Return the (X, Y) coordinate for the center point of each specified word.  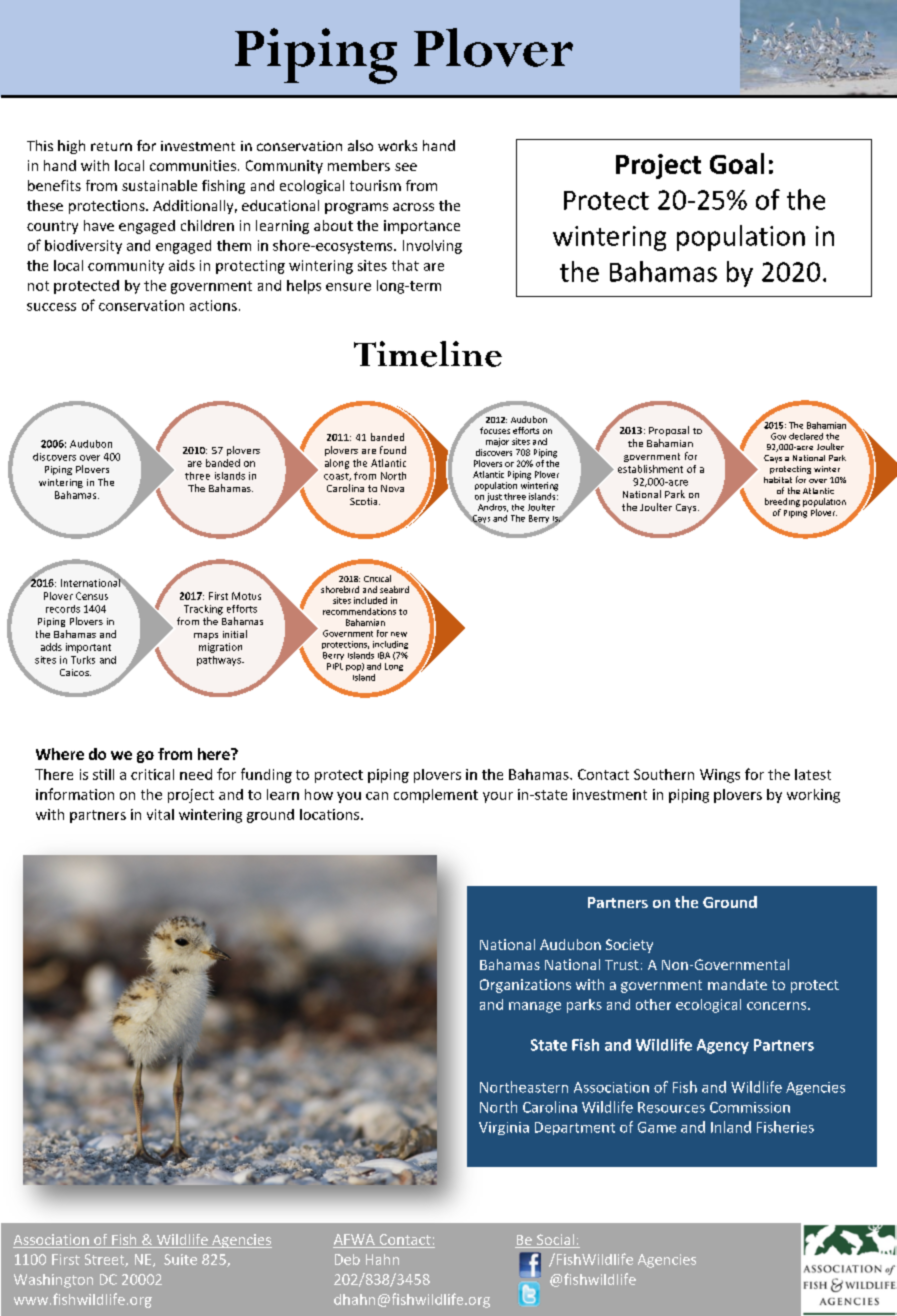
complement (436, 796)
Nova (392, 488)
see (406, 167)
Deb (347, 1259)
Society (629, 946)
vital (160, 814)
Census (92, 596)
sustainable (159, 185)
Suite (180, 1259)
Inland (731, 1127)
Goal (737, 163)
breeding (782, 502)
